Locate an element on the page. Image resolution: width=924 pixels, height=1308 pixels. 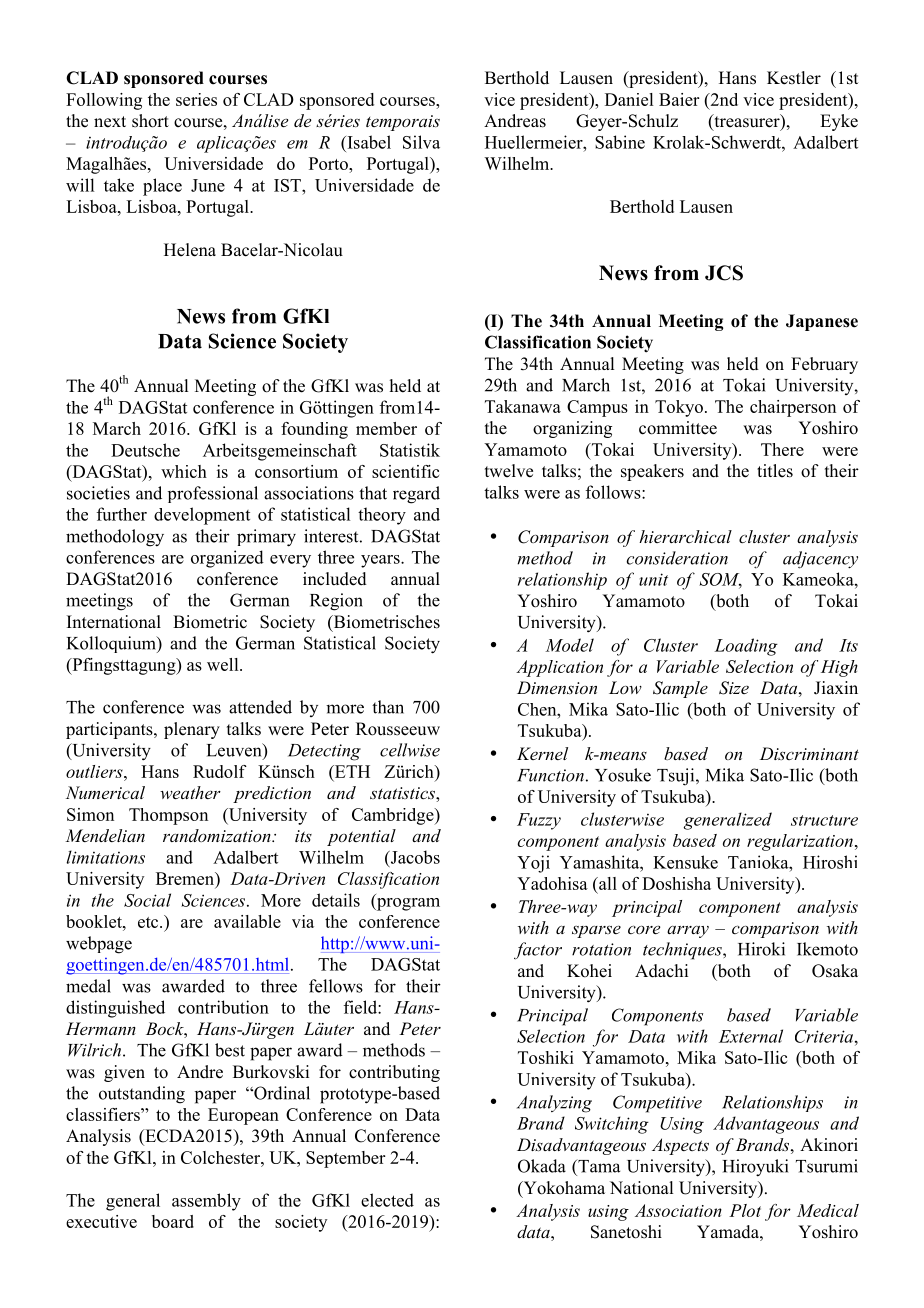
elected is located at coordinates (387, 1200).
